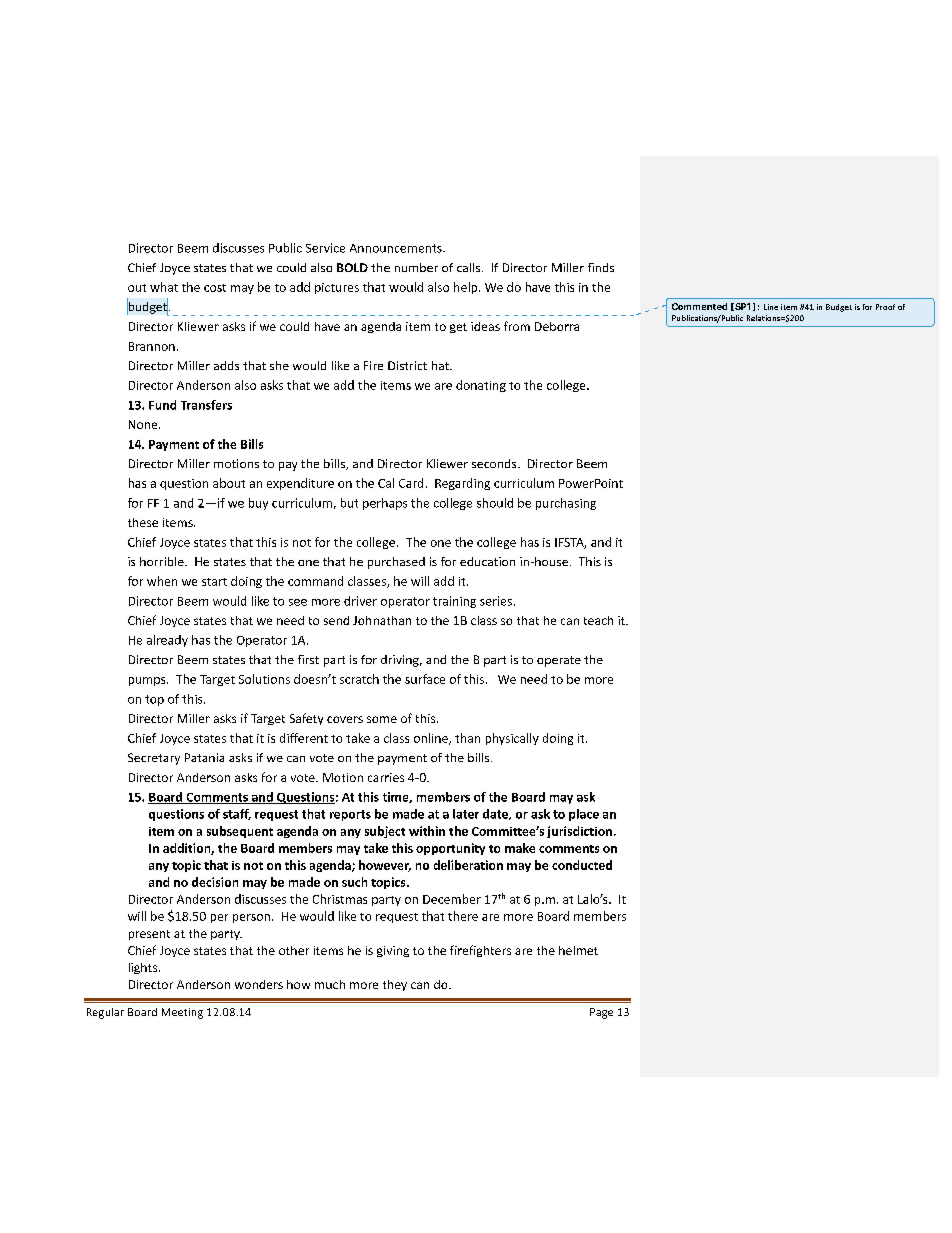 The height and width of the page is (1233, 952). I want to click on make, so click(520, 848).
